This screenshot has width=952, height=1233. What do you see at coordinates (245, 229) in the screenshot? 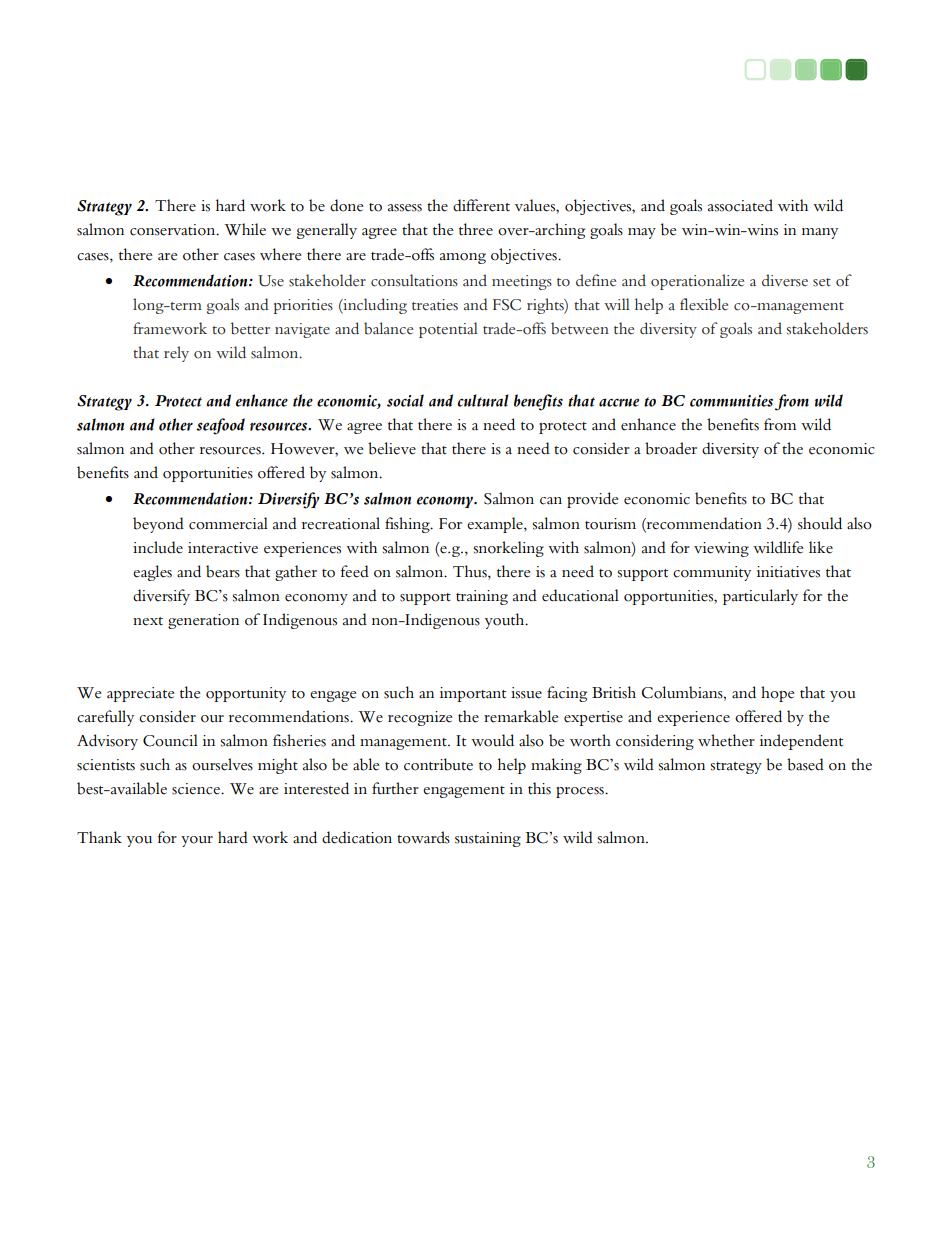
I see `While` at bounding box center [245, 229].
